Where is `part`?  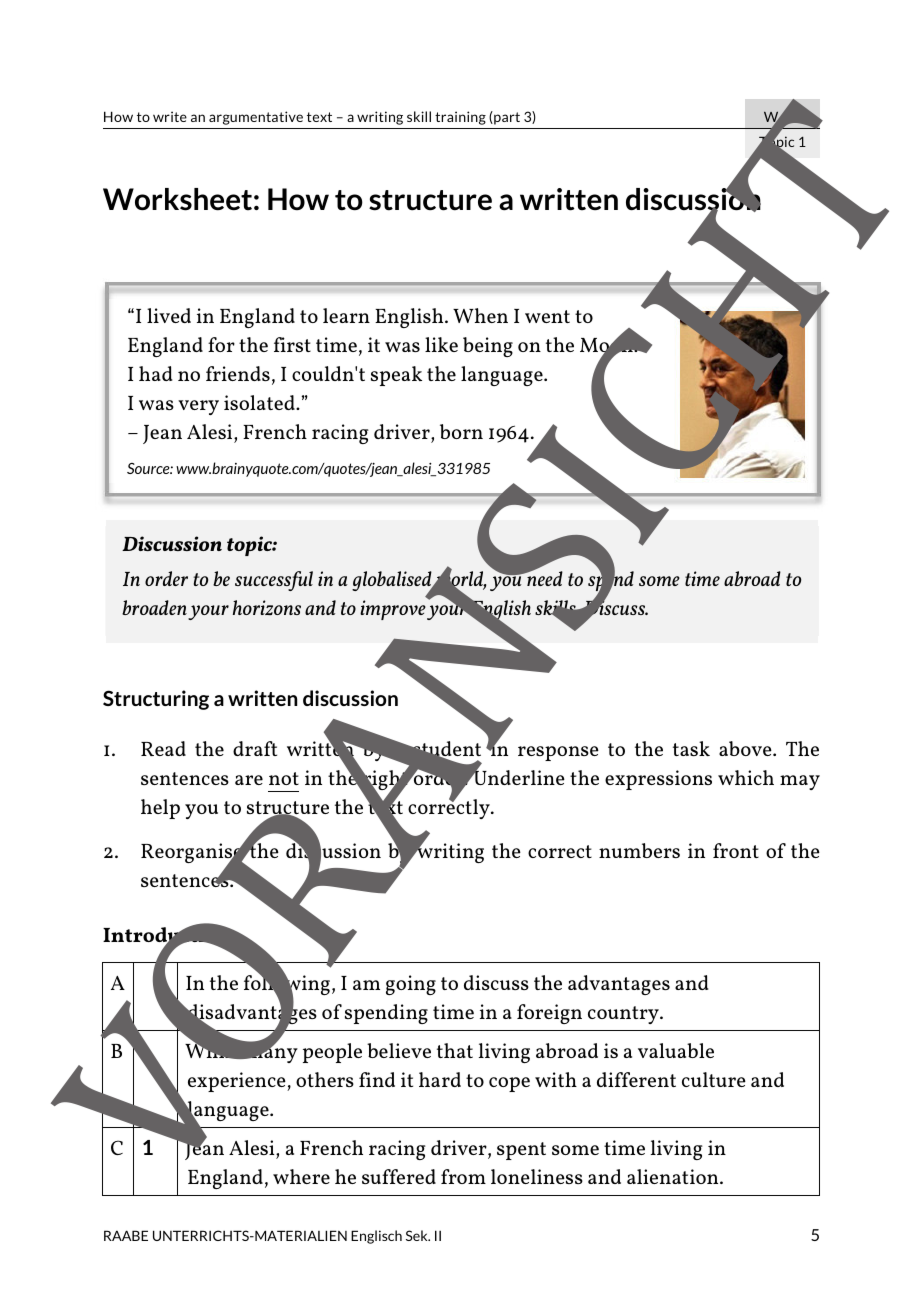
part is located at coordinates (506, 118).
